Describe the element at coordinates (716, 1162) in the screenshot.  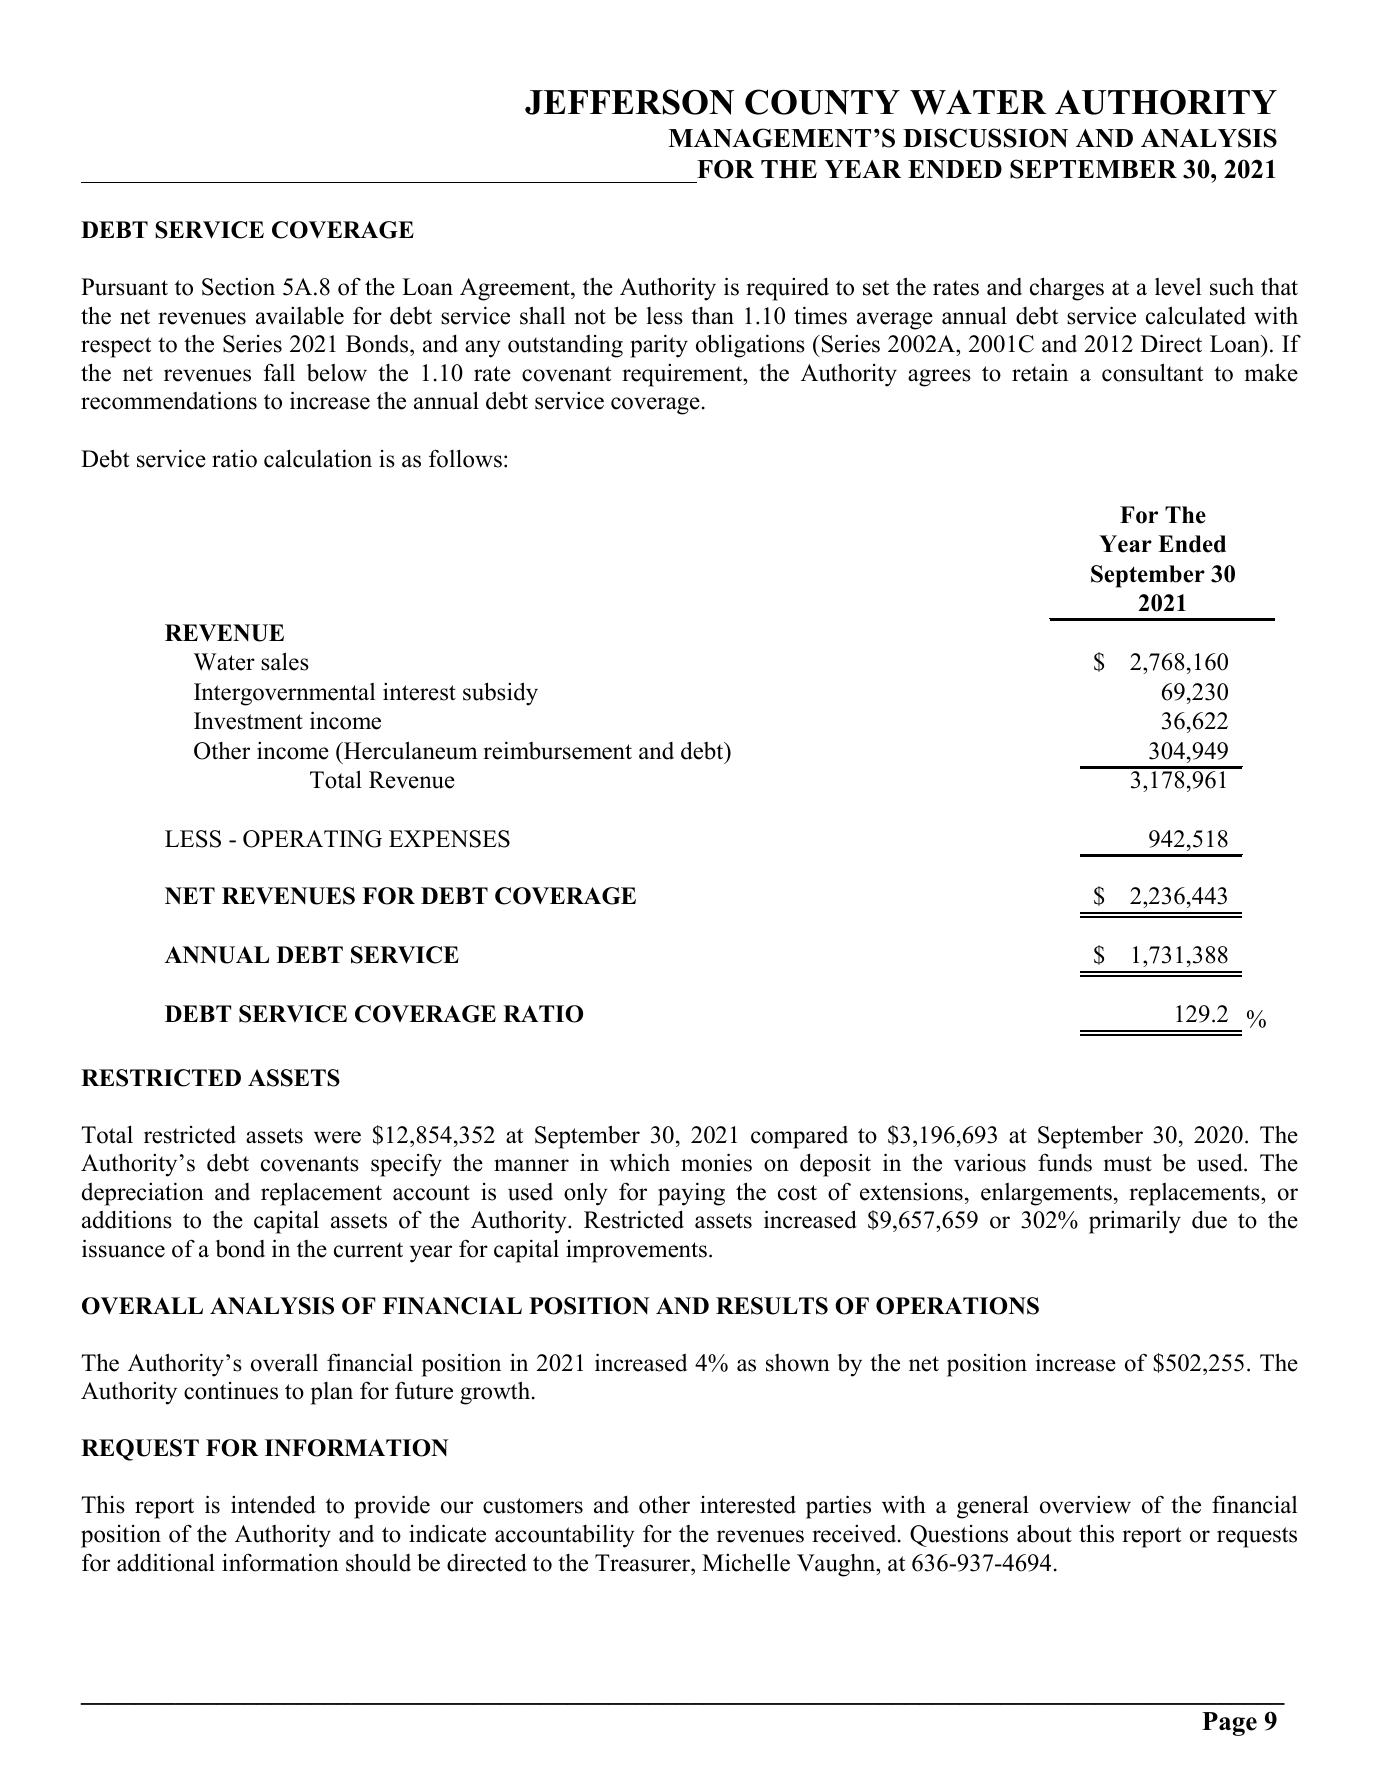
I see `monies` at that location.
